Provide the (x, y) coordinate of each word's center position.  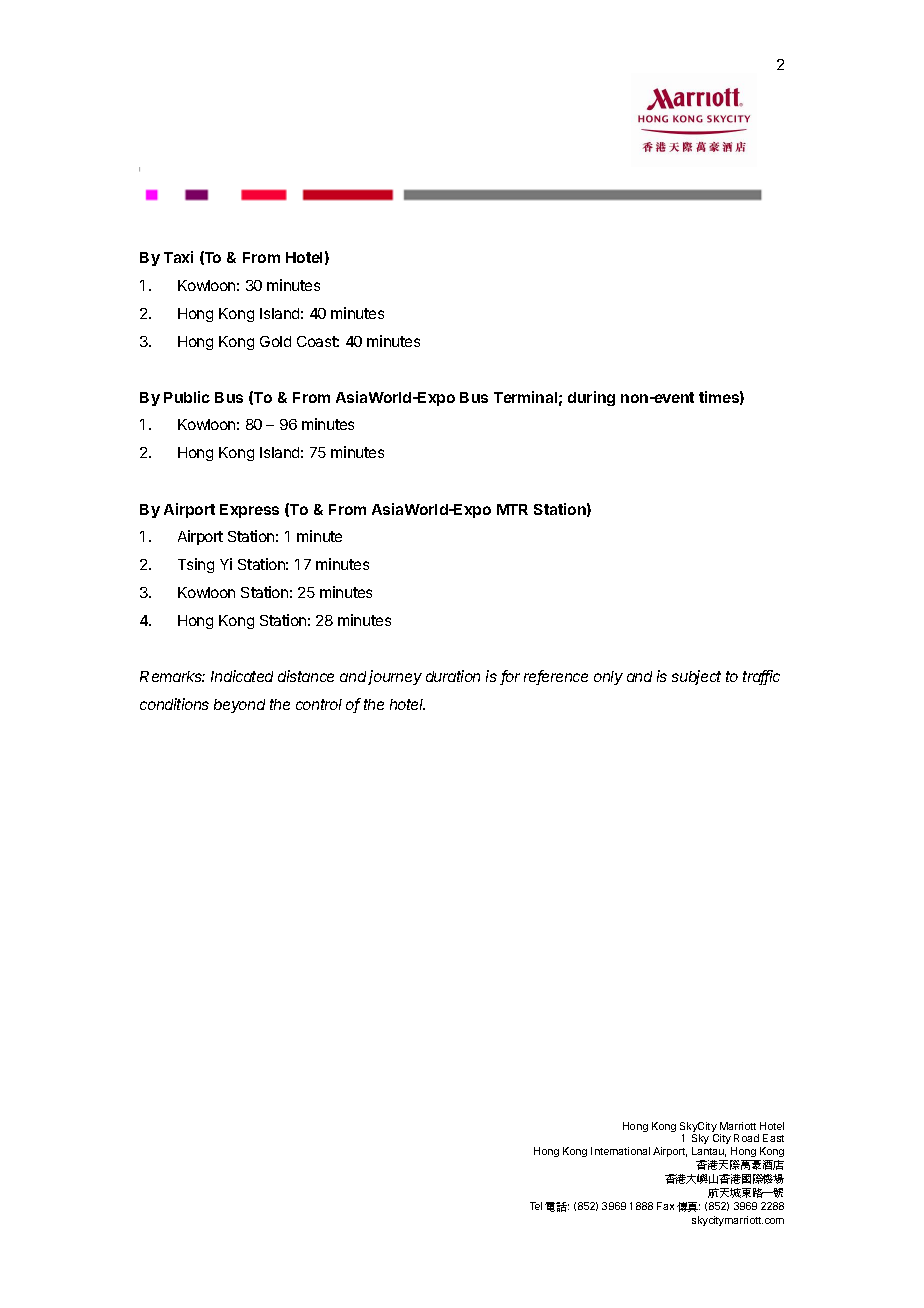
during (591, 398)
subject (696, 677)
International (620, 1151)
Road (746, 1138)
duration (453, 676)
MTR (512, 509)
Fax (665, 1206)
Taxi (178, 257)
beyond (239, 706)
